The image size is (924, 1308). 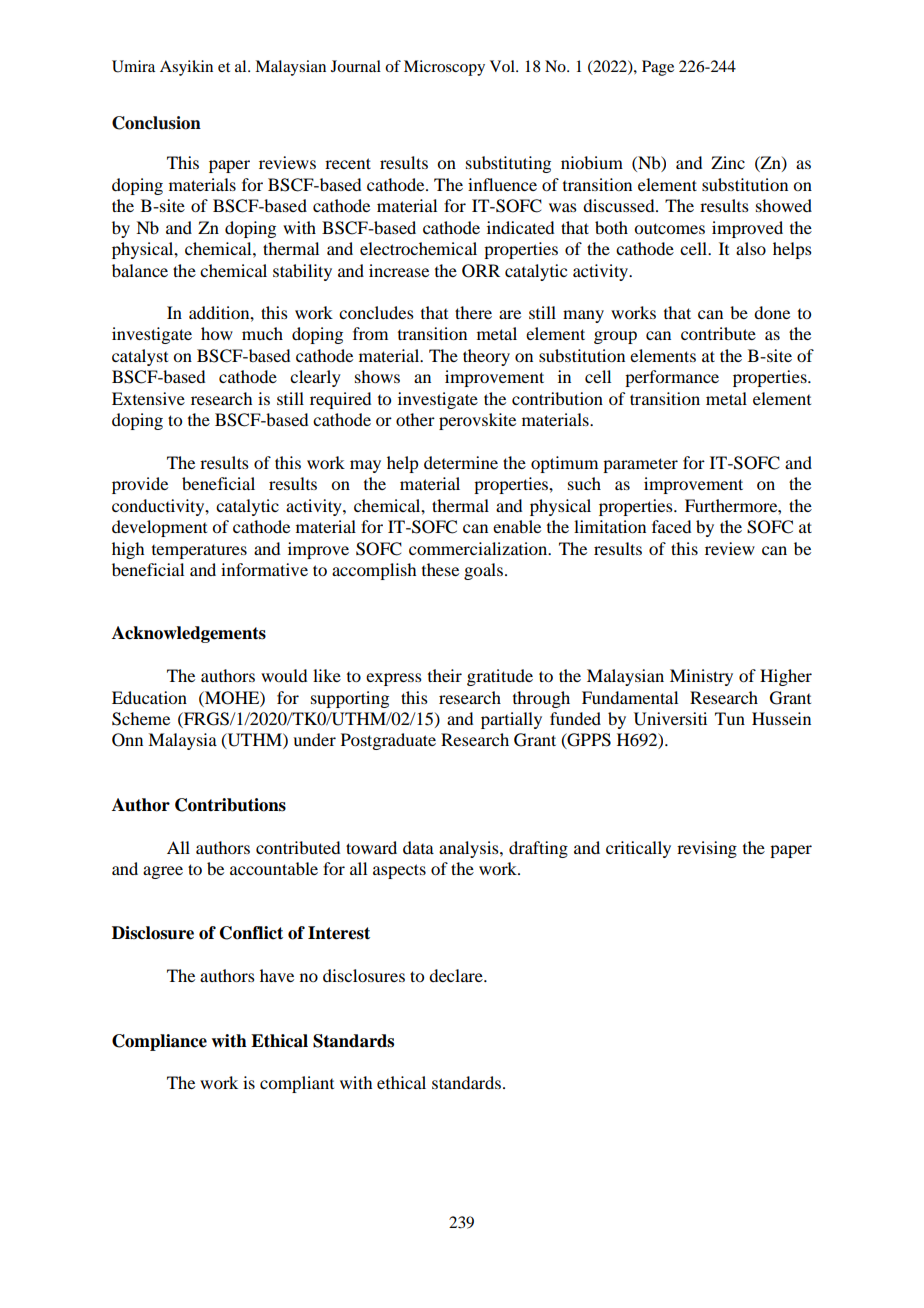 I want to click on Compliance, so click(x=159, y=1042).
